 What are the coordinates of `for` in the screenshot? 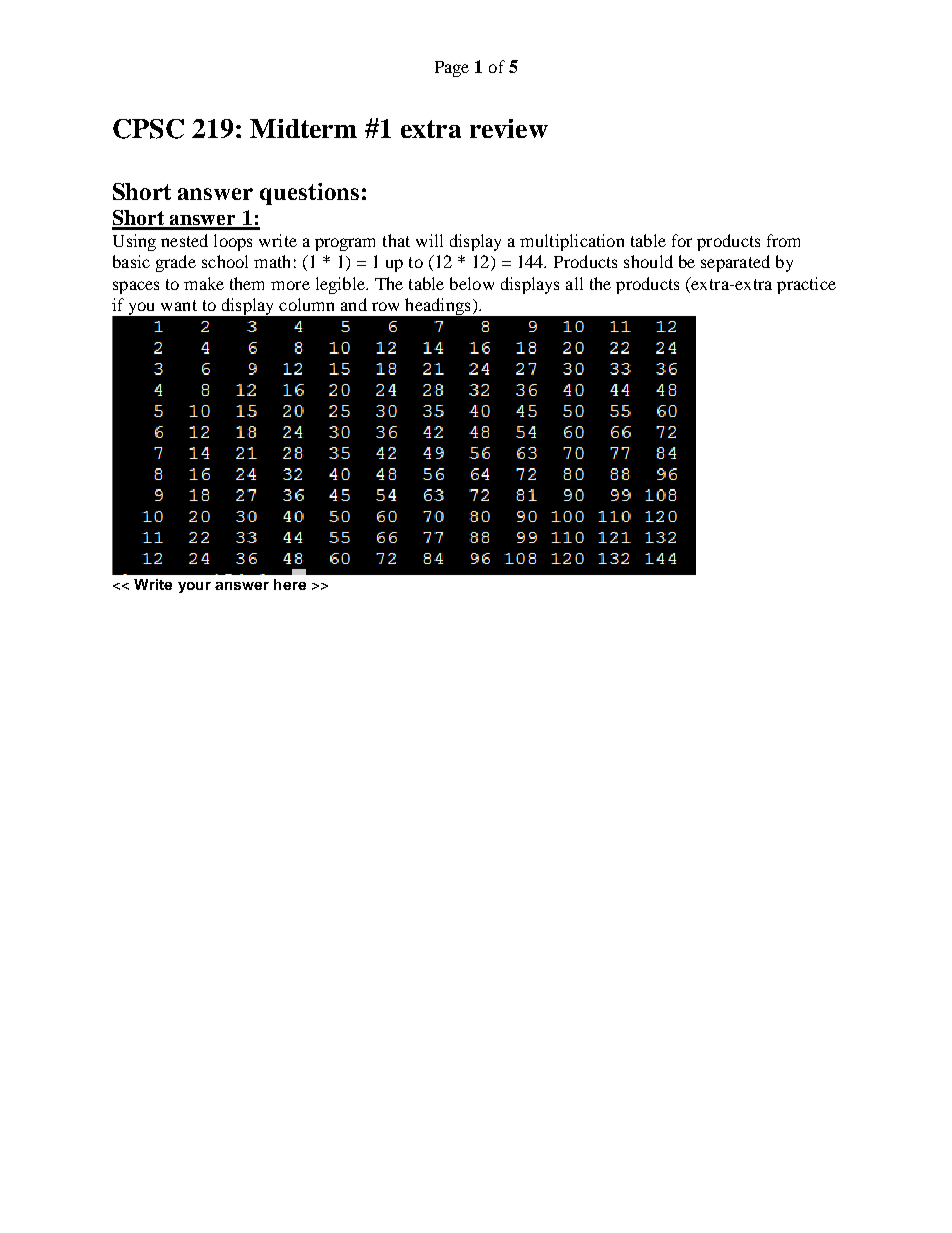 It's located at (682, 240).
